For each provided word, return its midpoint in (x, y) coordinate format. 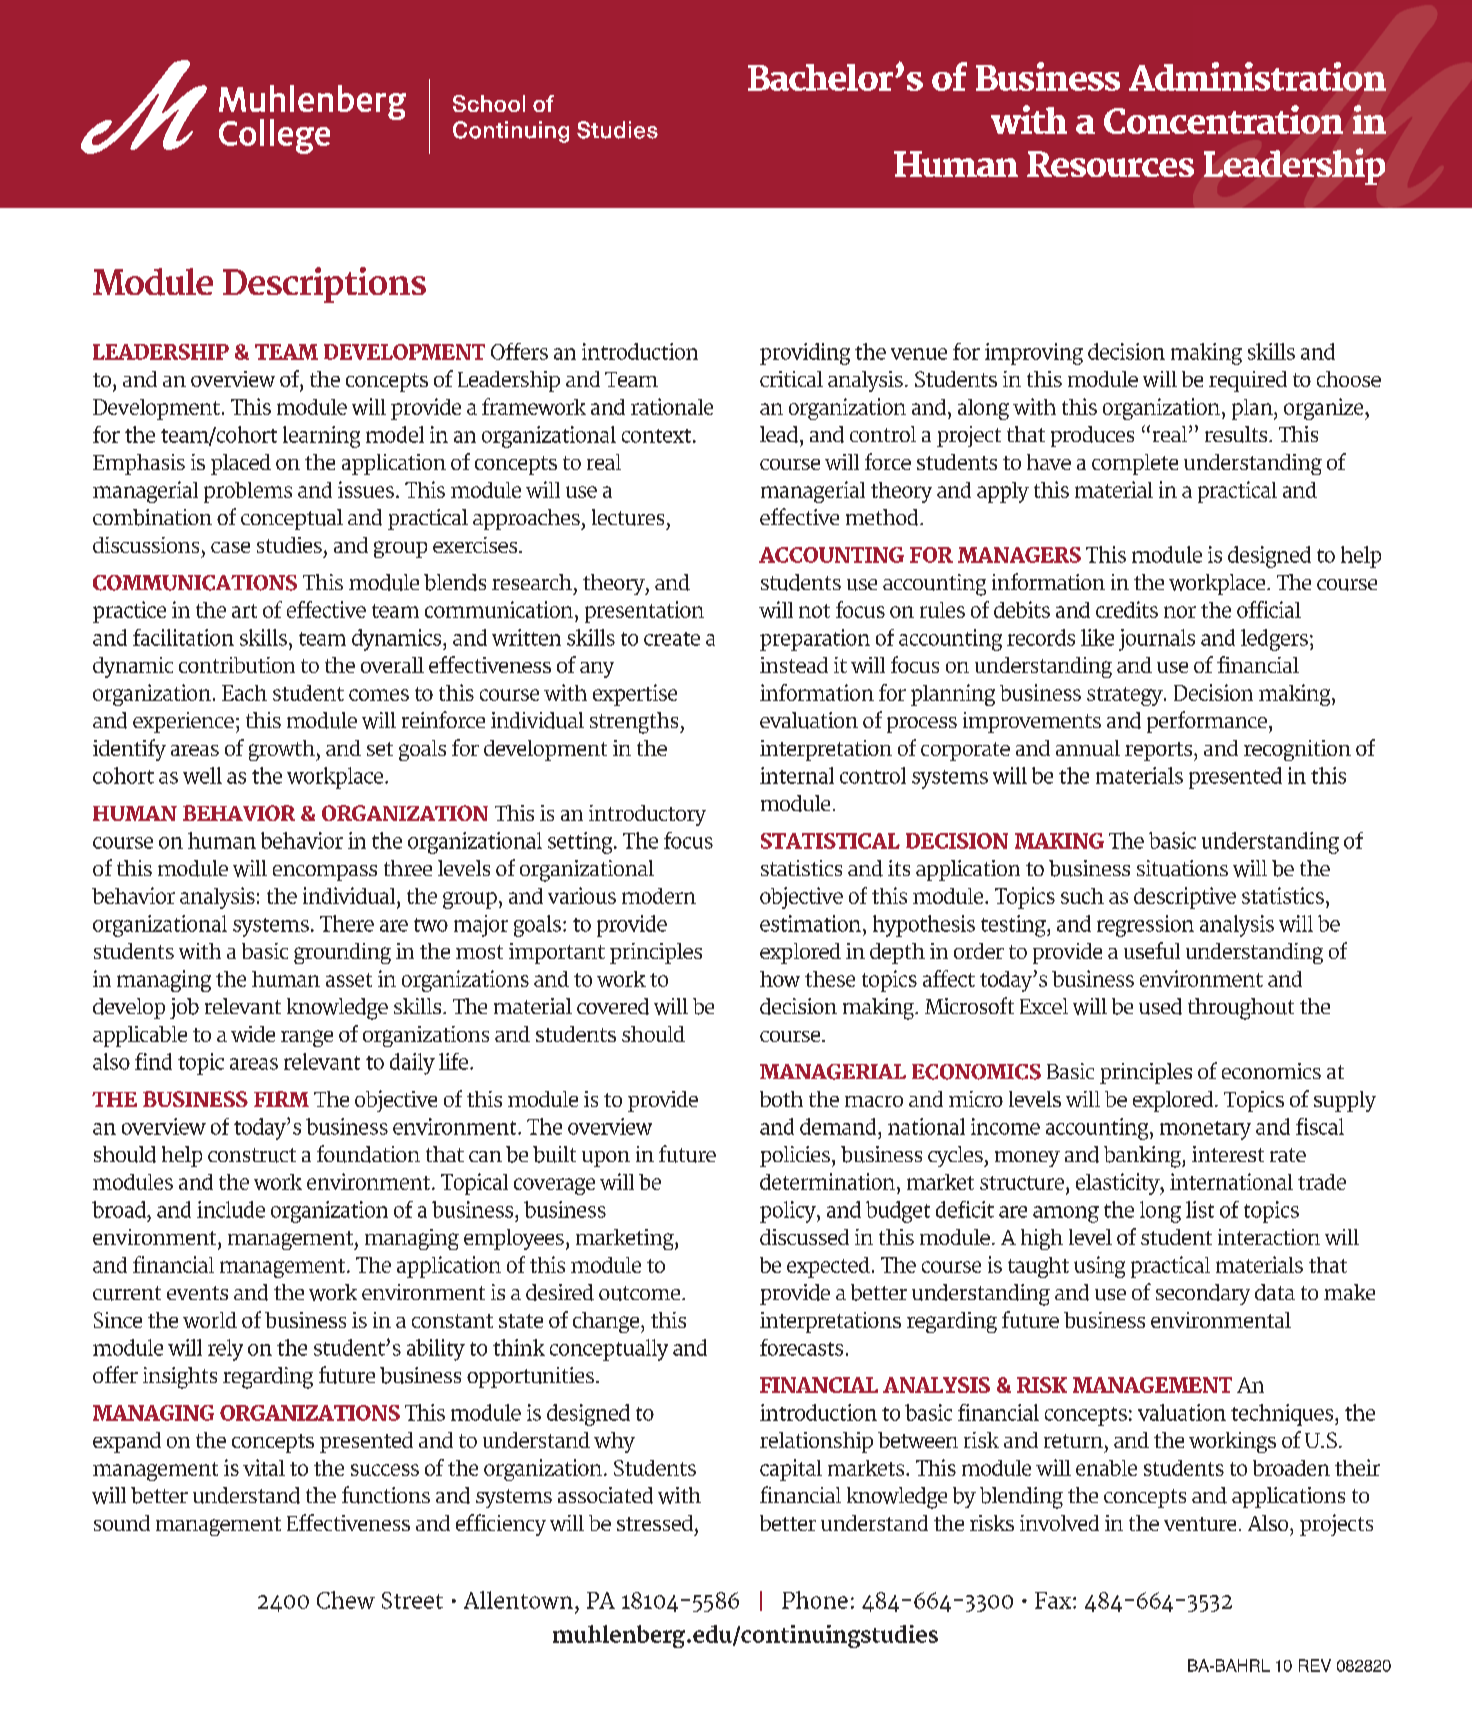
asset (349, 980)
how (780, 979)
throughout (1241, 1009)
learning (321, 437)
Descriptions (324, 285)
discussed (804, 1237)
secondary (1203, 1294)
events (197, 1293)
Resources (1110, 164)
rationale (672, 406)
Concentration (1223, 119)
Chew (346, 1600)
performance (1207, 722)
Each (244, 693)
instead (794, 665)
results (1237, 434)
